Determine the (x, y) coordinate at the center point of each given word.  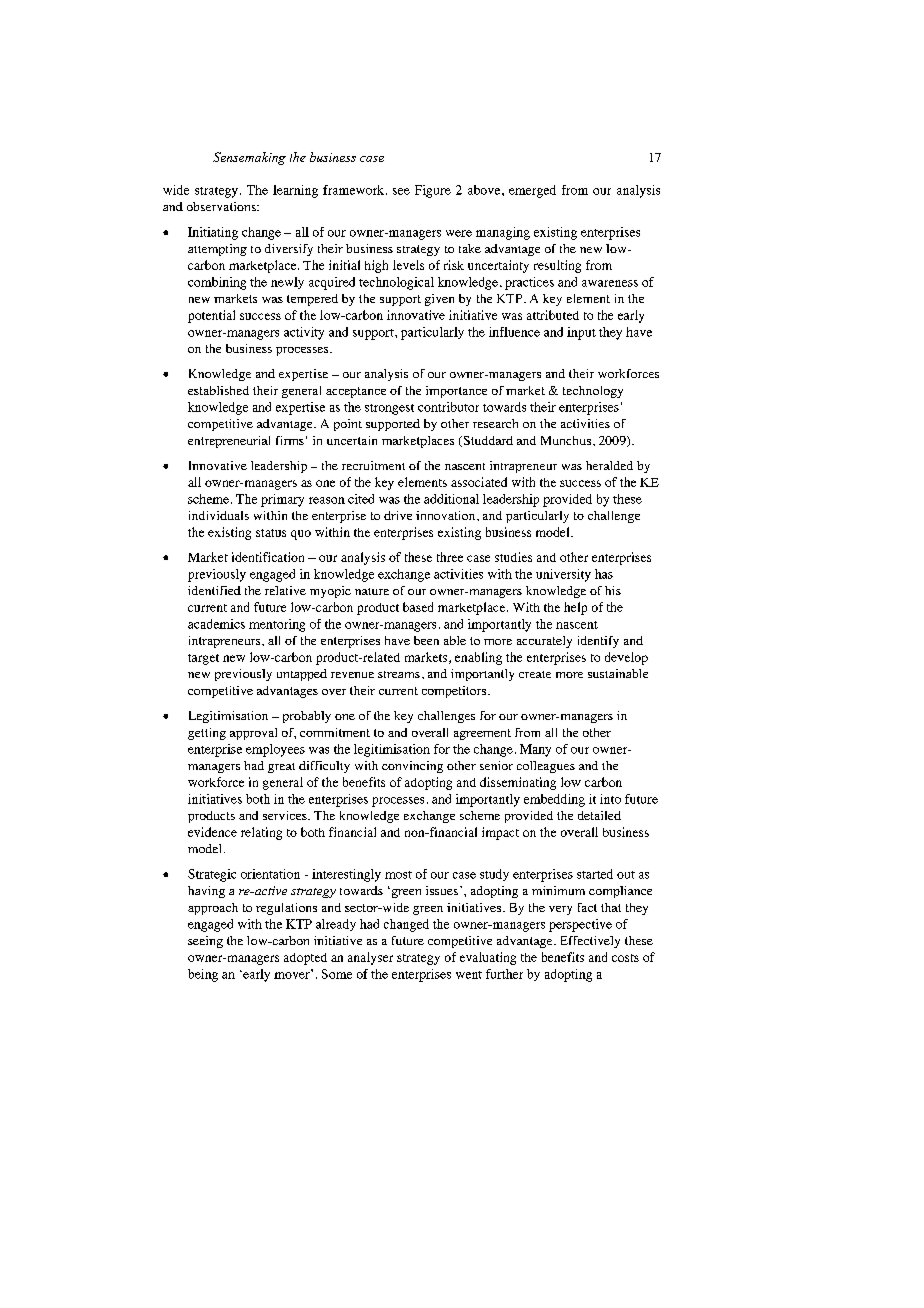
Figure (433, 191)
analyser (370, 958)
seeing (205, 942)
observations (222, 206)
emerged (532, 191)
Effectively (590, 942)
